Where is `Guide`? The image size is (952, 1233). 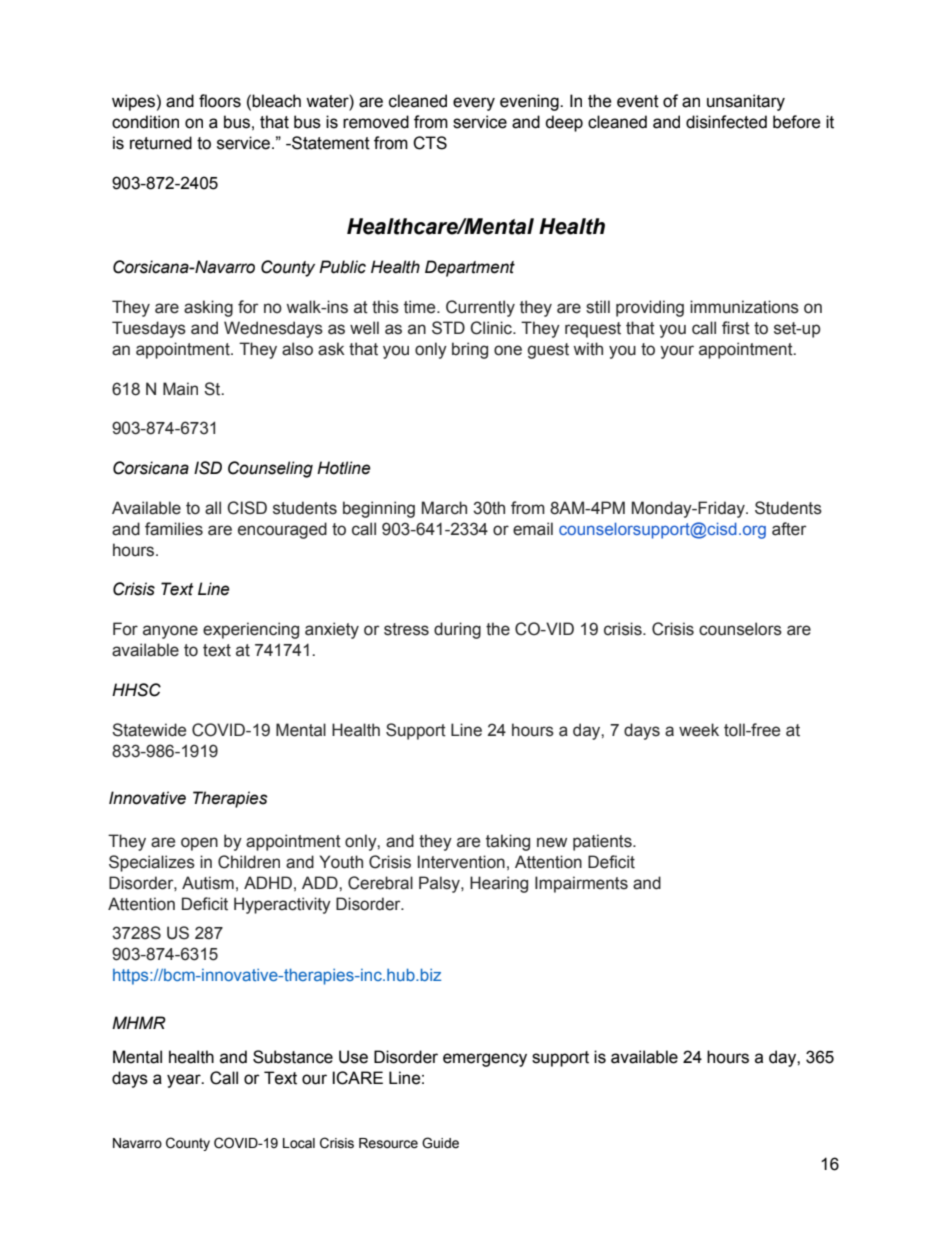
Guide is located at coordinates (440, 1143).
